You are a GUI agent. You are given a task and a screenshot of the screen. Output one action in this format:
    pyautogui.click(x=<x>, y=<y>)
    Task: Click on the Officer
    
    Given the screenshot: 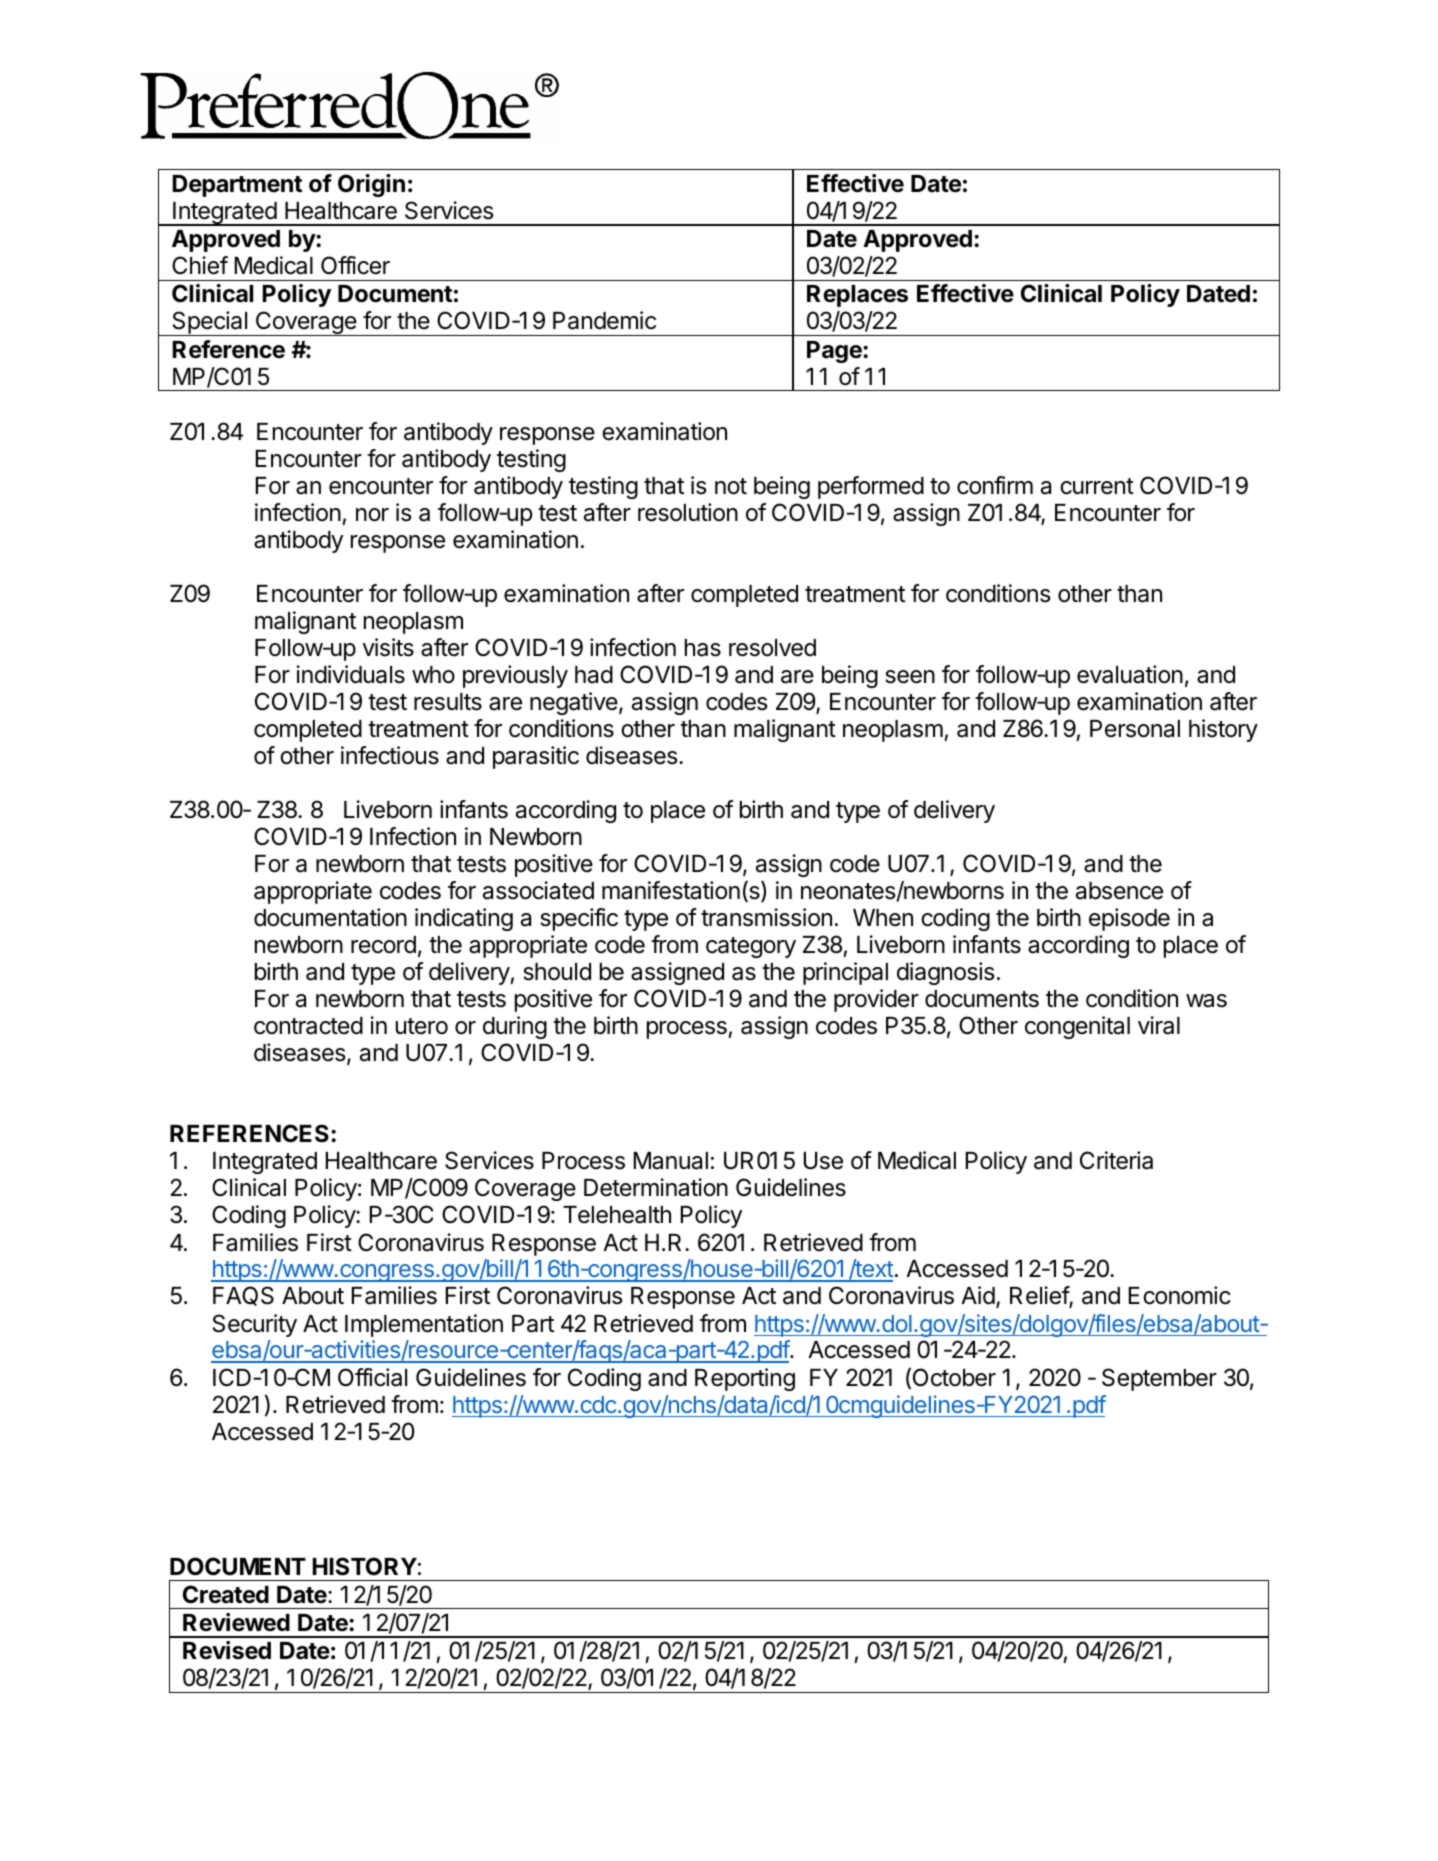 What is the action you would take?
    pyautogui.click(x=355, y=265)
